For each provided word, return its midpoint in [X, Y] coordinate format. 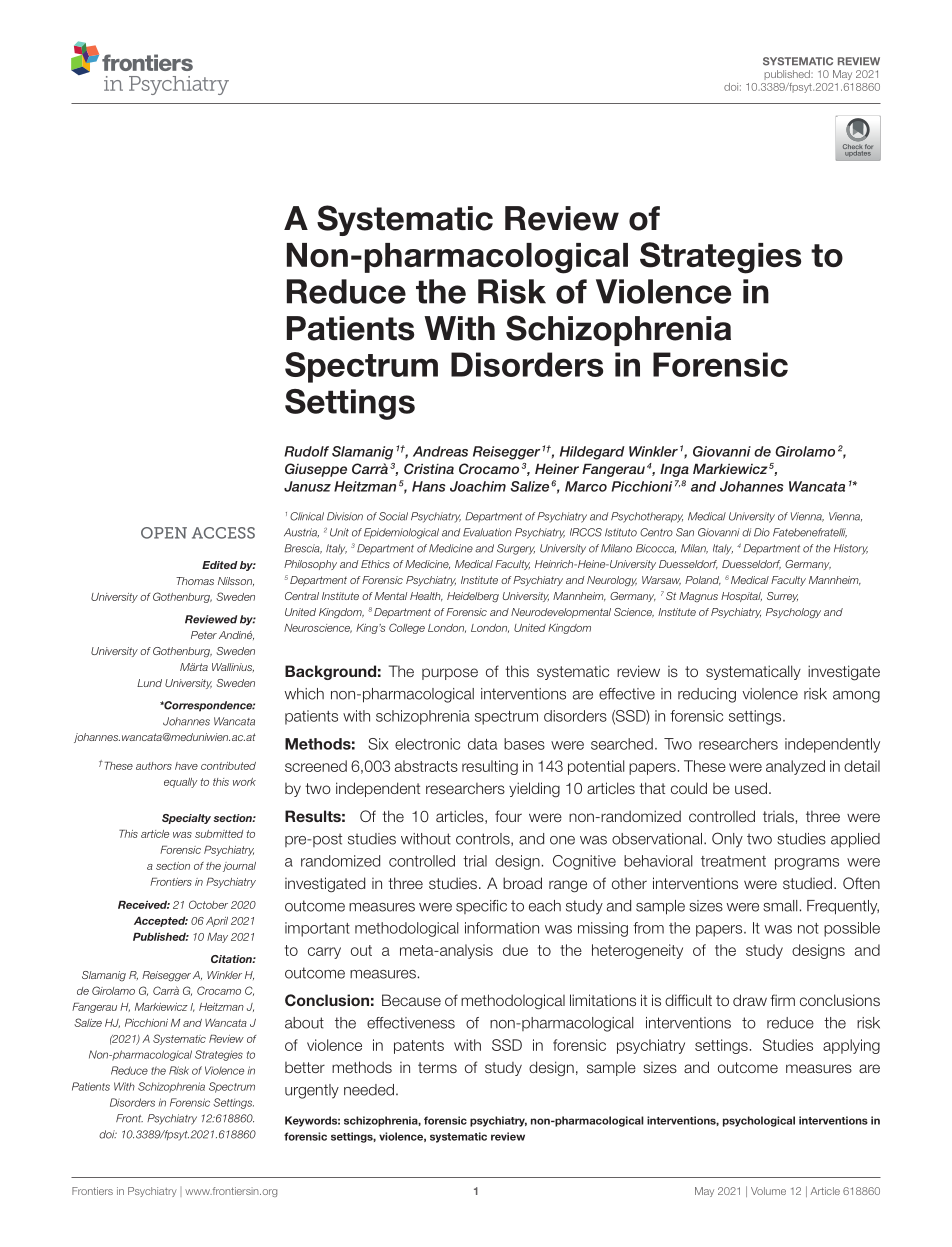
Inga [674, 470]
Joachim [478, 486]
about [304, 1023]
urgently [312, 1091]
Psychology [793, 613]
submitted [219, 834]
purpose [450, 674]
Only [727, 840]
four [508, 816]
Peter [204, 635]
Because [411, 1000]
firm [782, 1000]
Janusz [307, 486]
